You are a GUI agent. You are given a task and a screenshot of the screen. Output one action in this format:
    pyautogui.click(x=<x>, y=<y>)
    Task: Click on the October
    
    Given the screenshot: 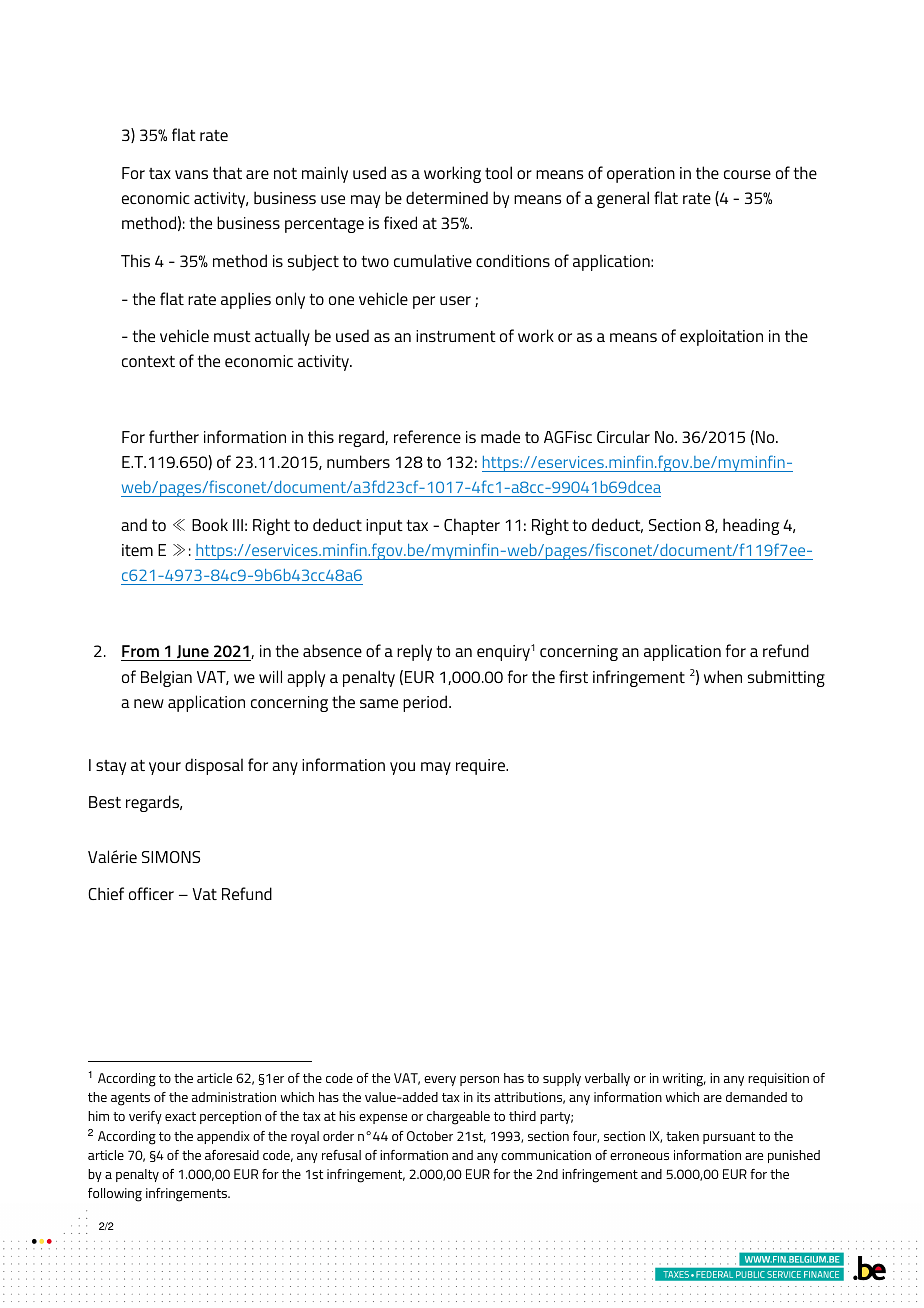 What is the action you would take?
    pyautogui.click(x=430, y=1136)
